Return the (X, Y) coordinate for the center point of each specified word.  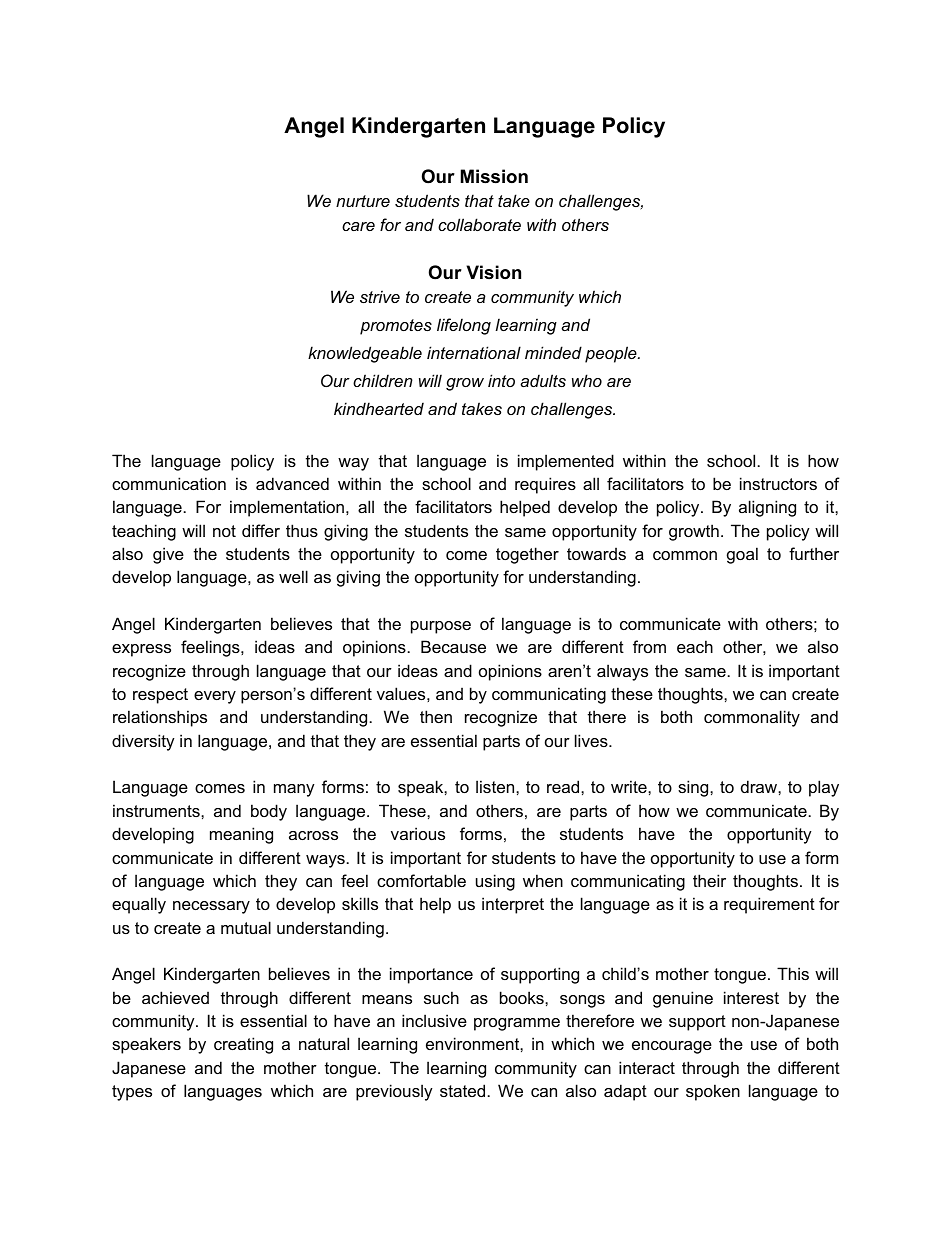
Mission (494, 176)
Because (453, 646)
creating (243, 1045)
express (141, 650)
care (358, 226)
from (649, 646)
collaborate (479, 224)
